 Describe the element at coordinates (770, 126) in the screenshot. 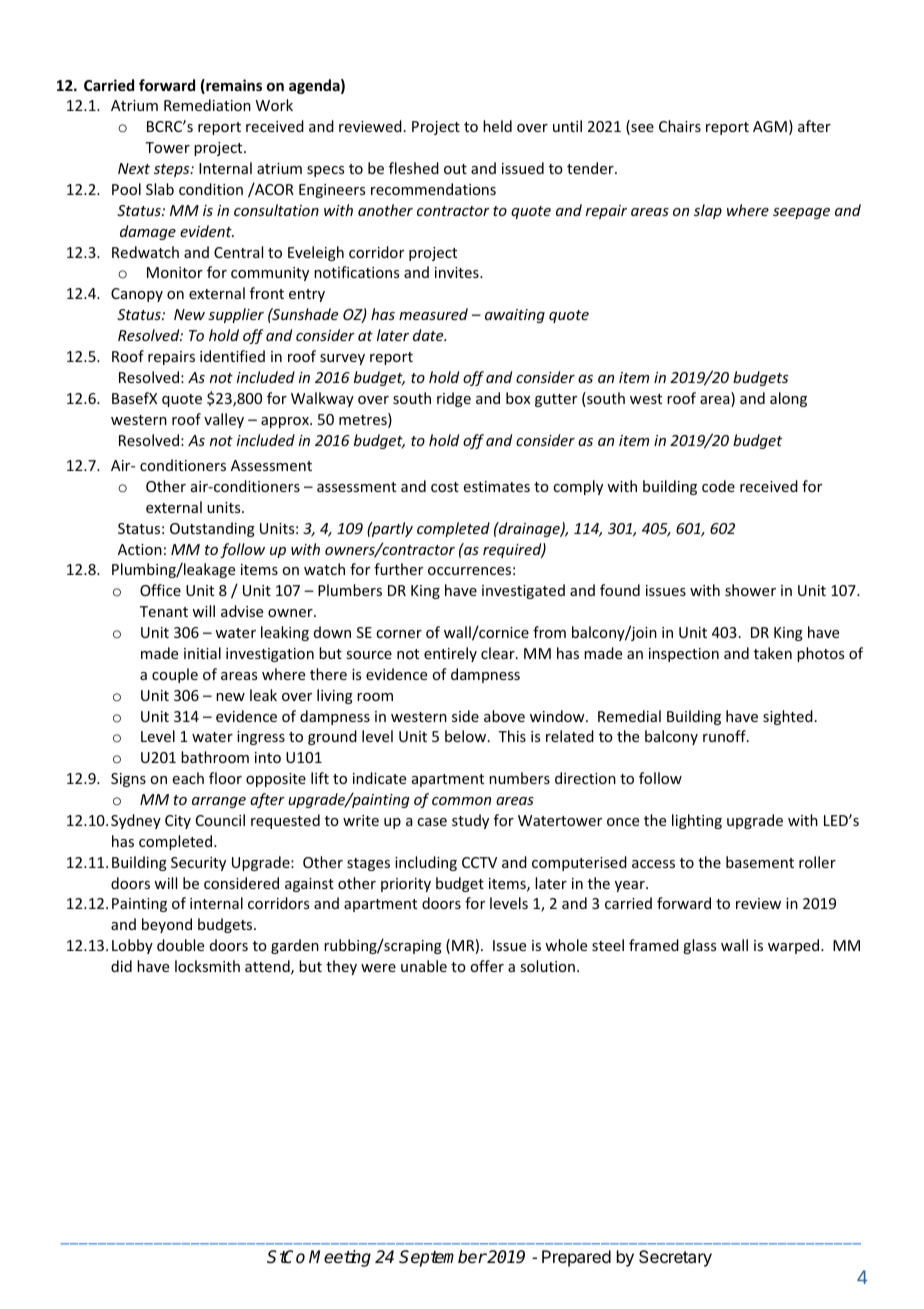

I see `AGM` at that location.
